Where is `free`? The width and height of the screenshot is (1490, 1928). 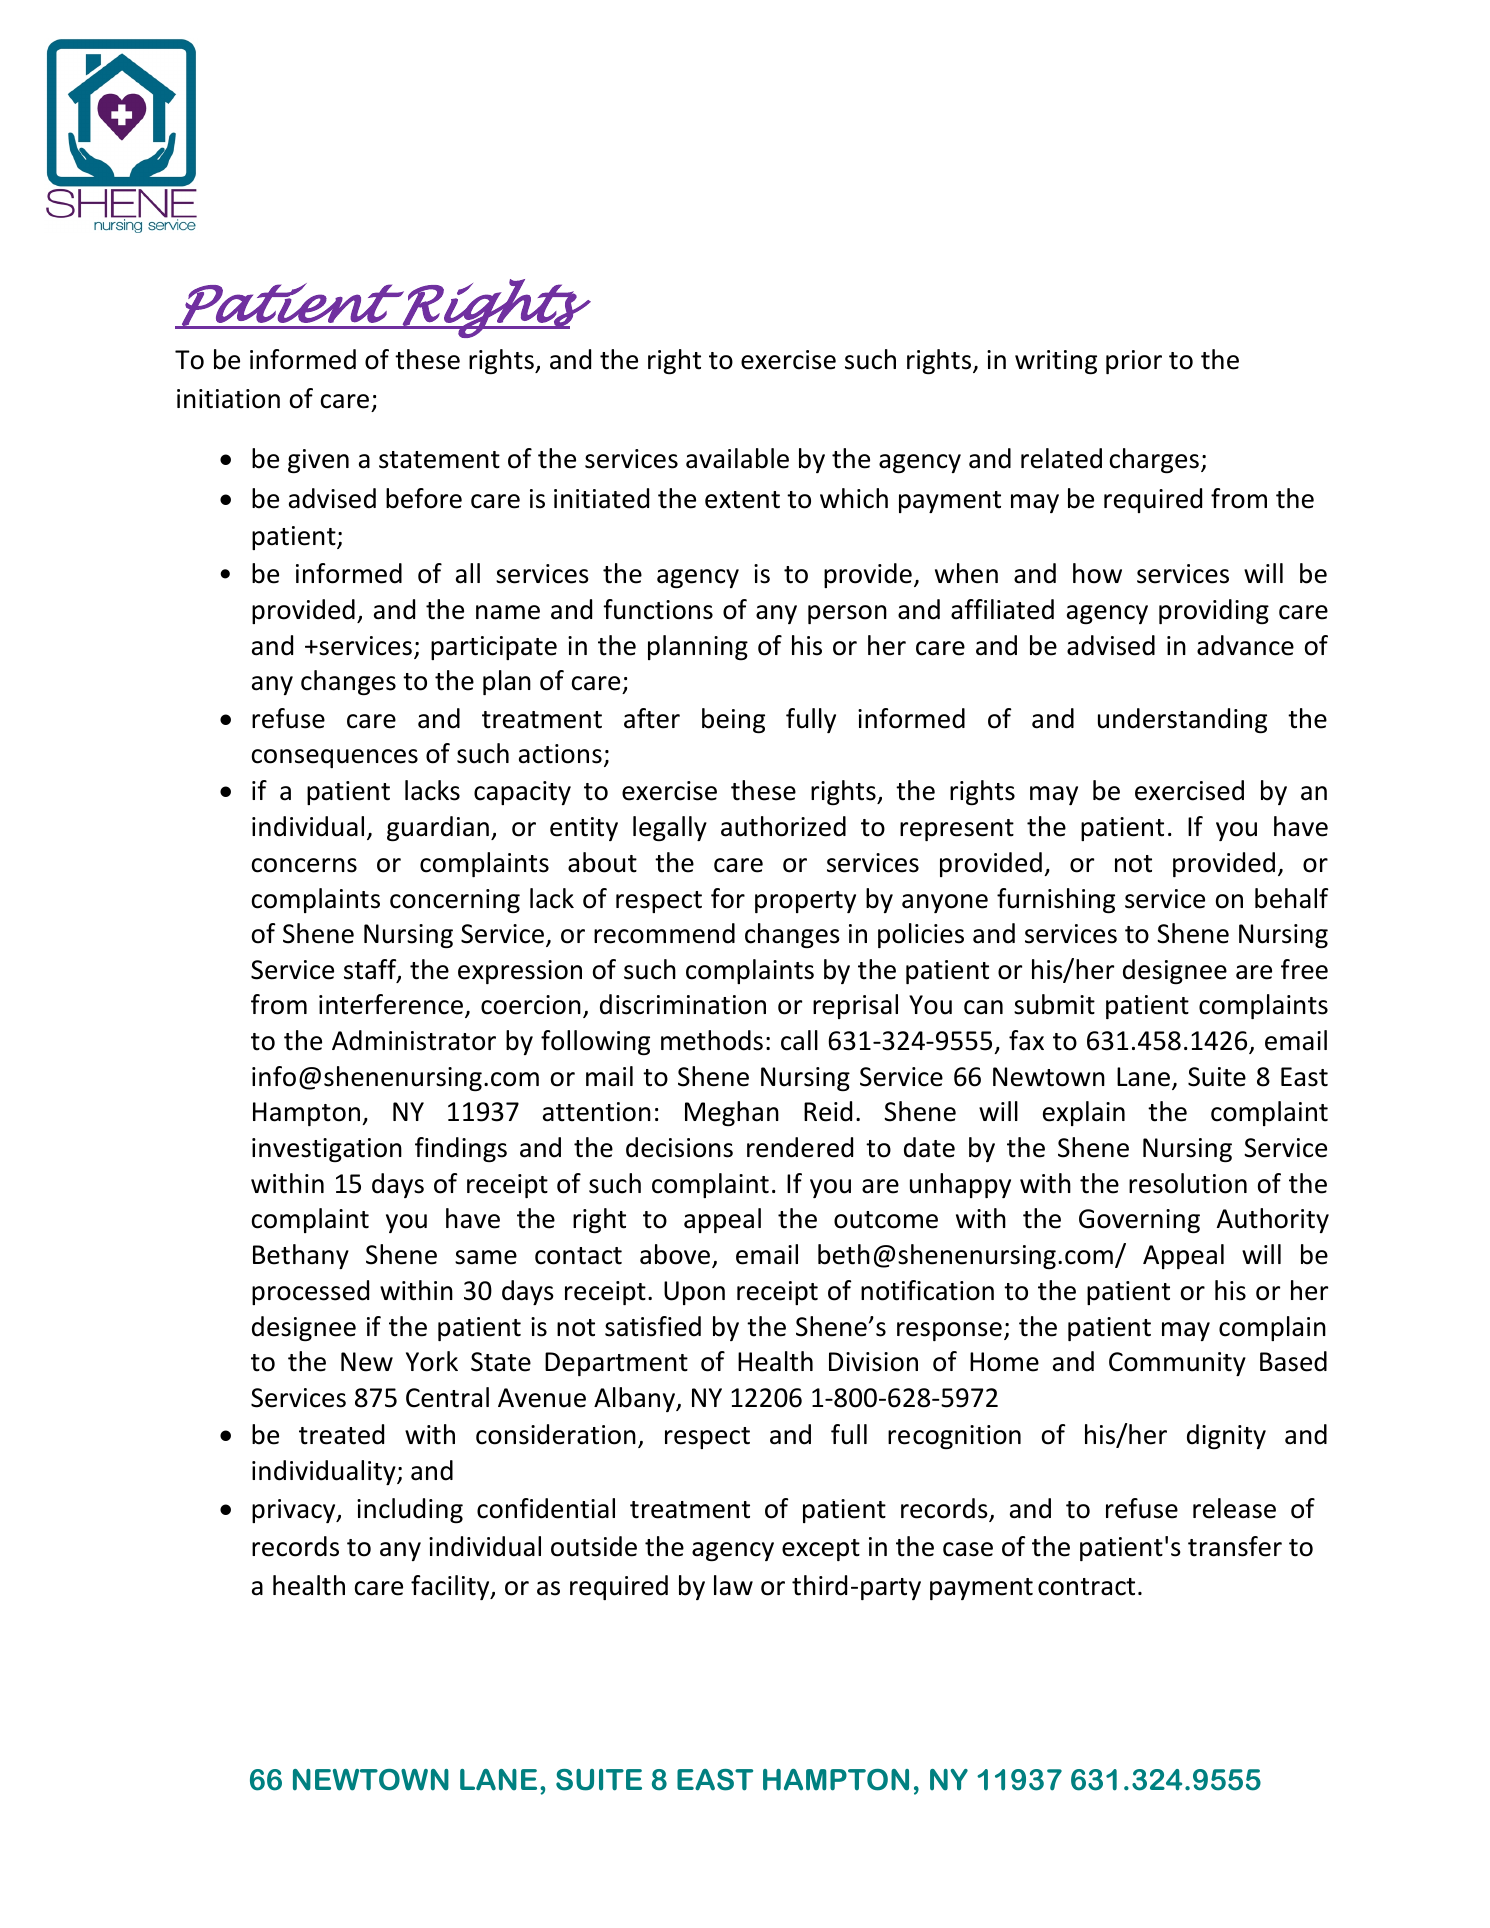 free is located at coordinates (1304, 969).
